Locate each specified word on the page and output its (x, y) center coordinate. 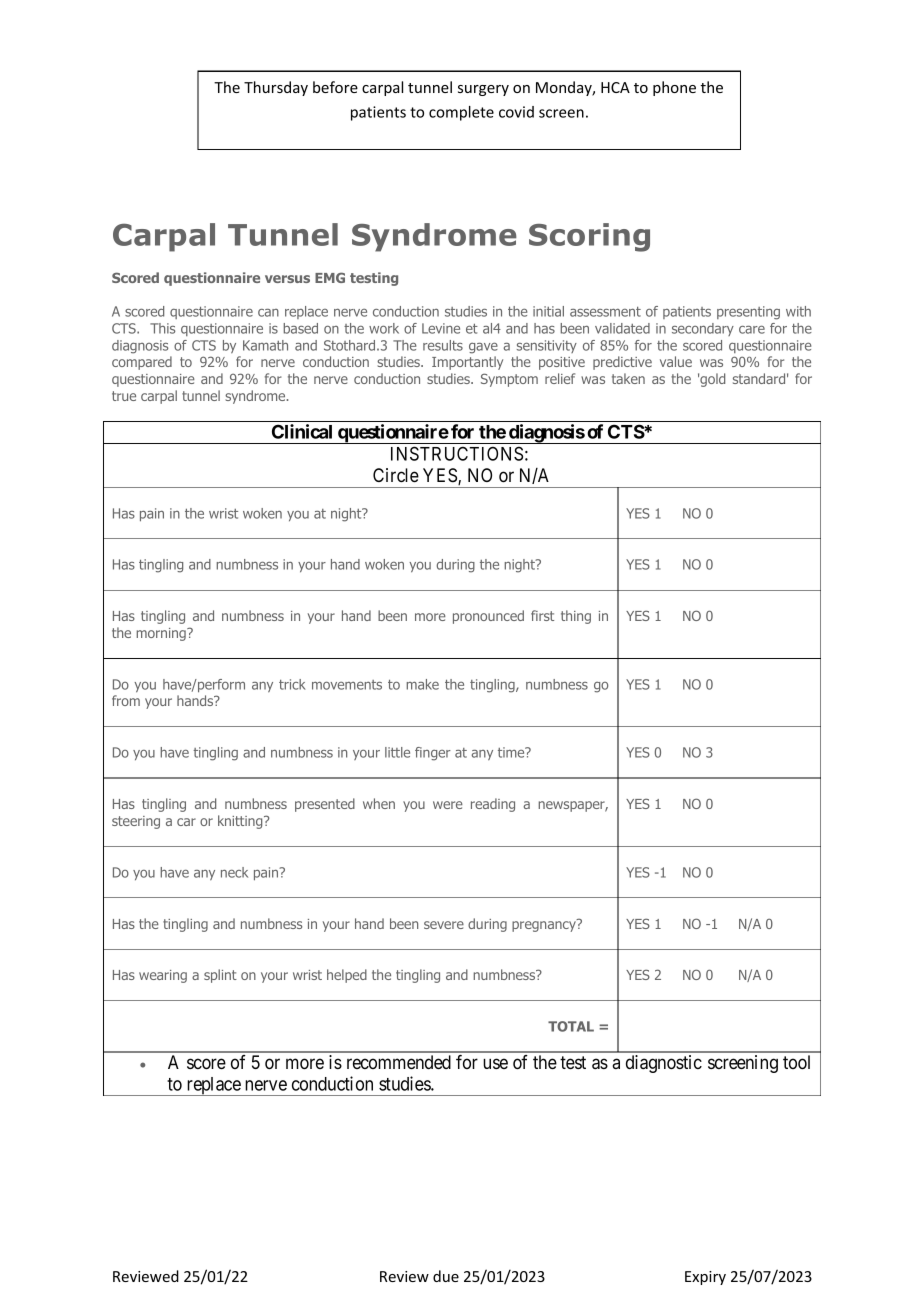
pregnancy (545, 925)
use (495, 1063)
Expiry (705, 1278)
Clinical (302, 431)
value (676, 361)
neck (234, 872)
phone (674, 88)
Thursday (276, 88)
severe (444, 925)
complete (461, 113)
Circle (396, 475)
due (446, 1276)
